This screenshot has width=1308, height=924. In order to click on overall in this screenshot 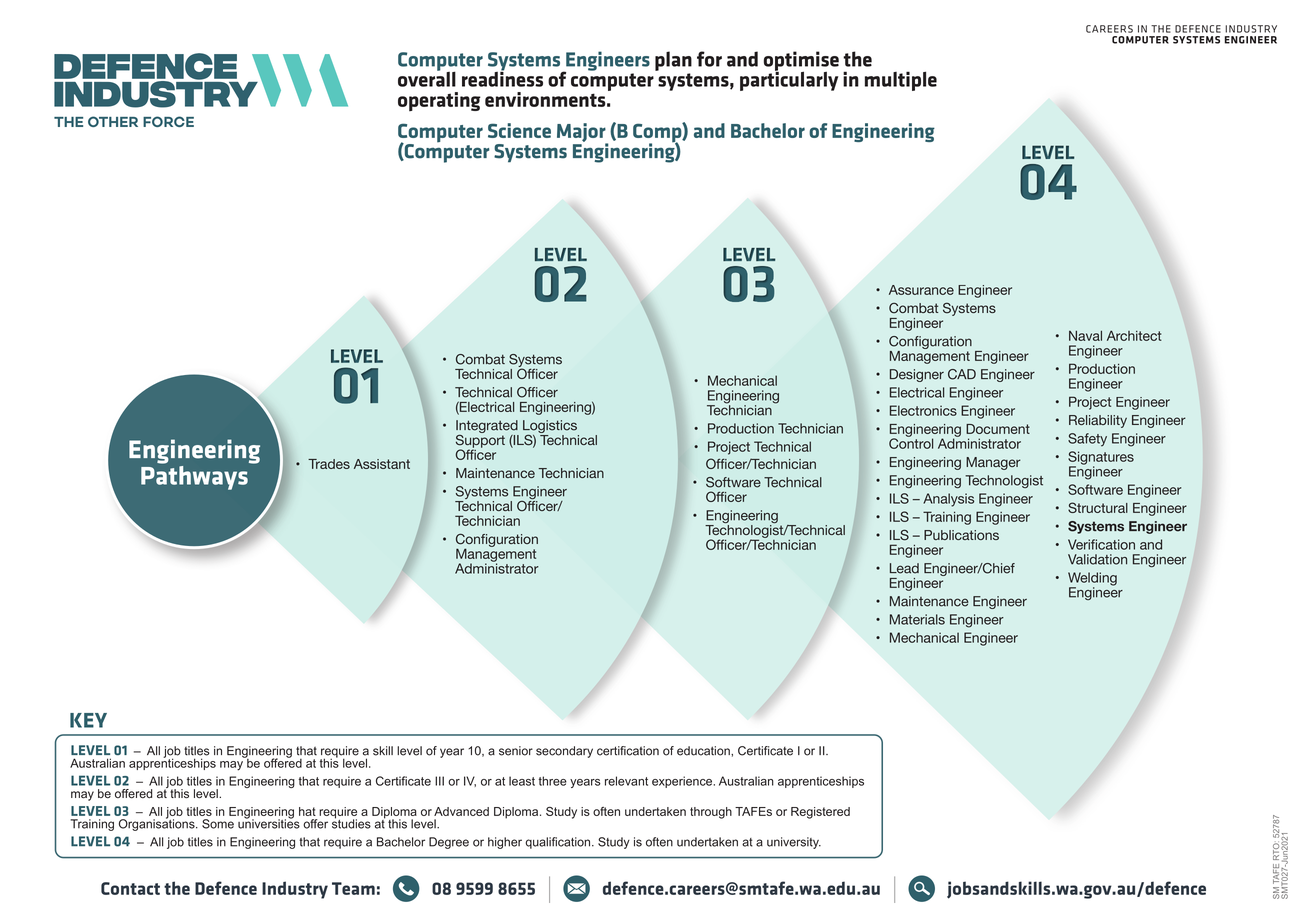, I will do `click(427, 78)`.
